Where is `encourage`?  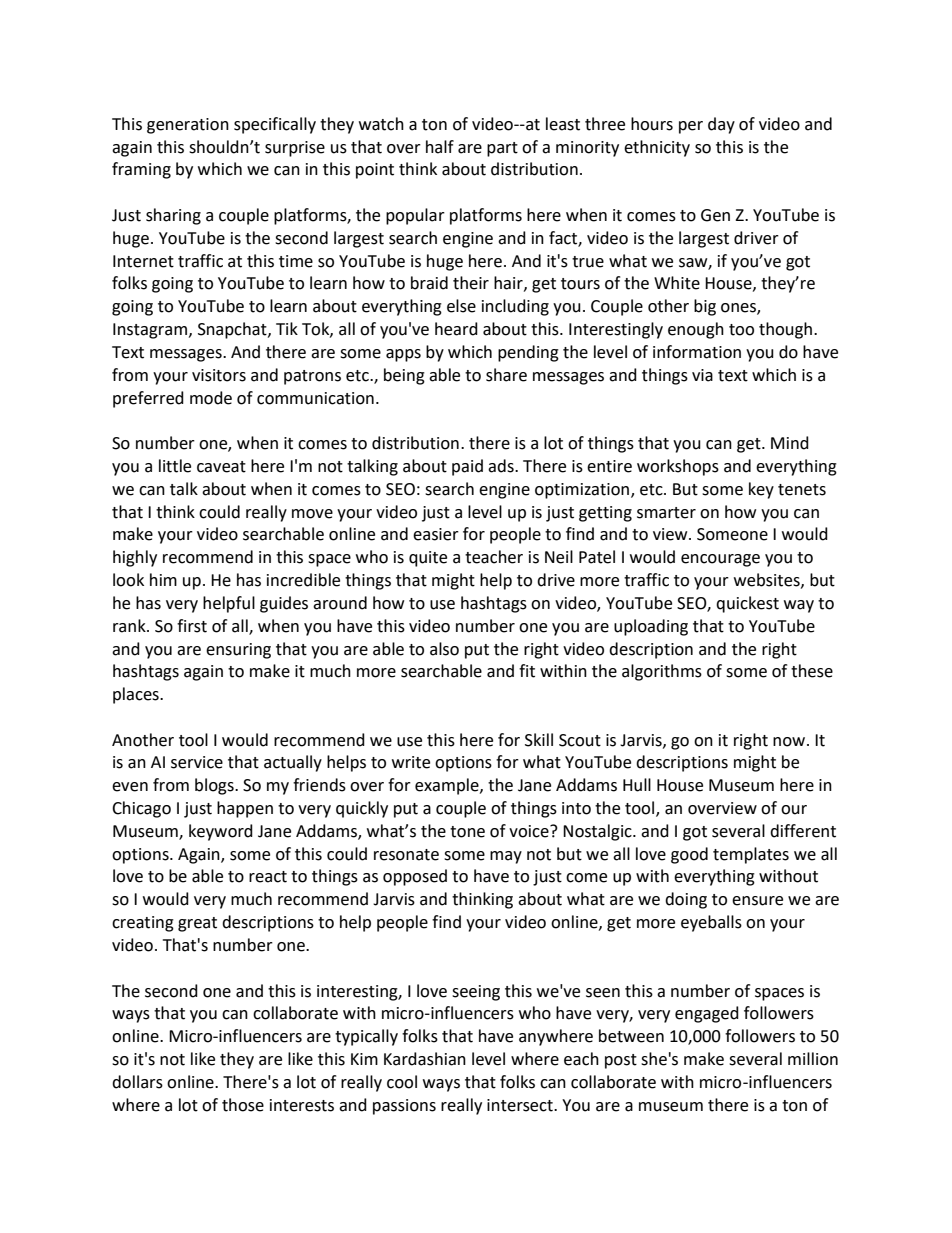
encourage is located at coordinates (720, 560).
